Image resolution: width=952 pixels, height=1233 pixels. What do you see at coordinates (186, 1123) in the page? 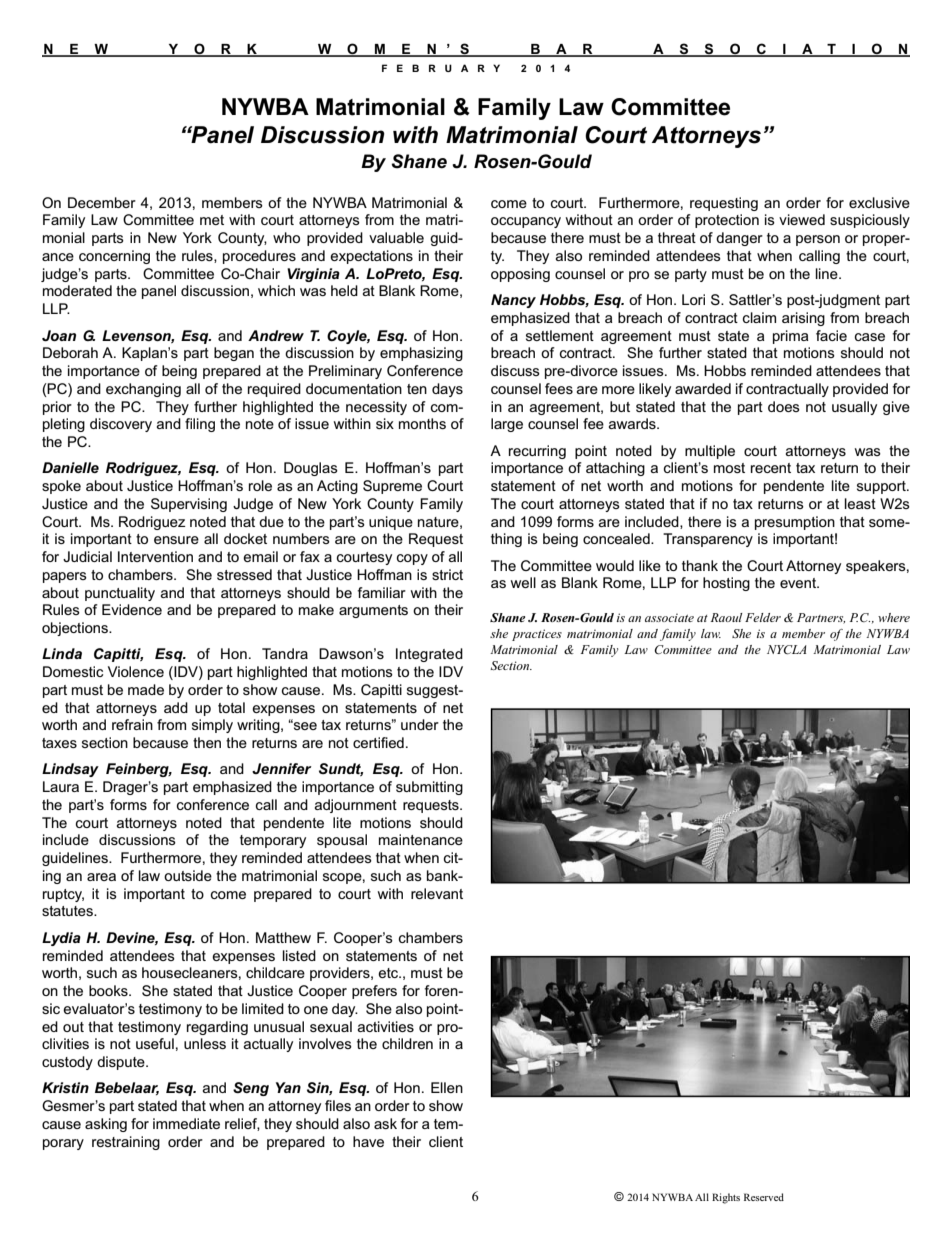
I see `immediate` at bounding box center [186, 1123].
